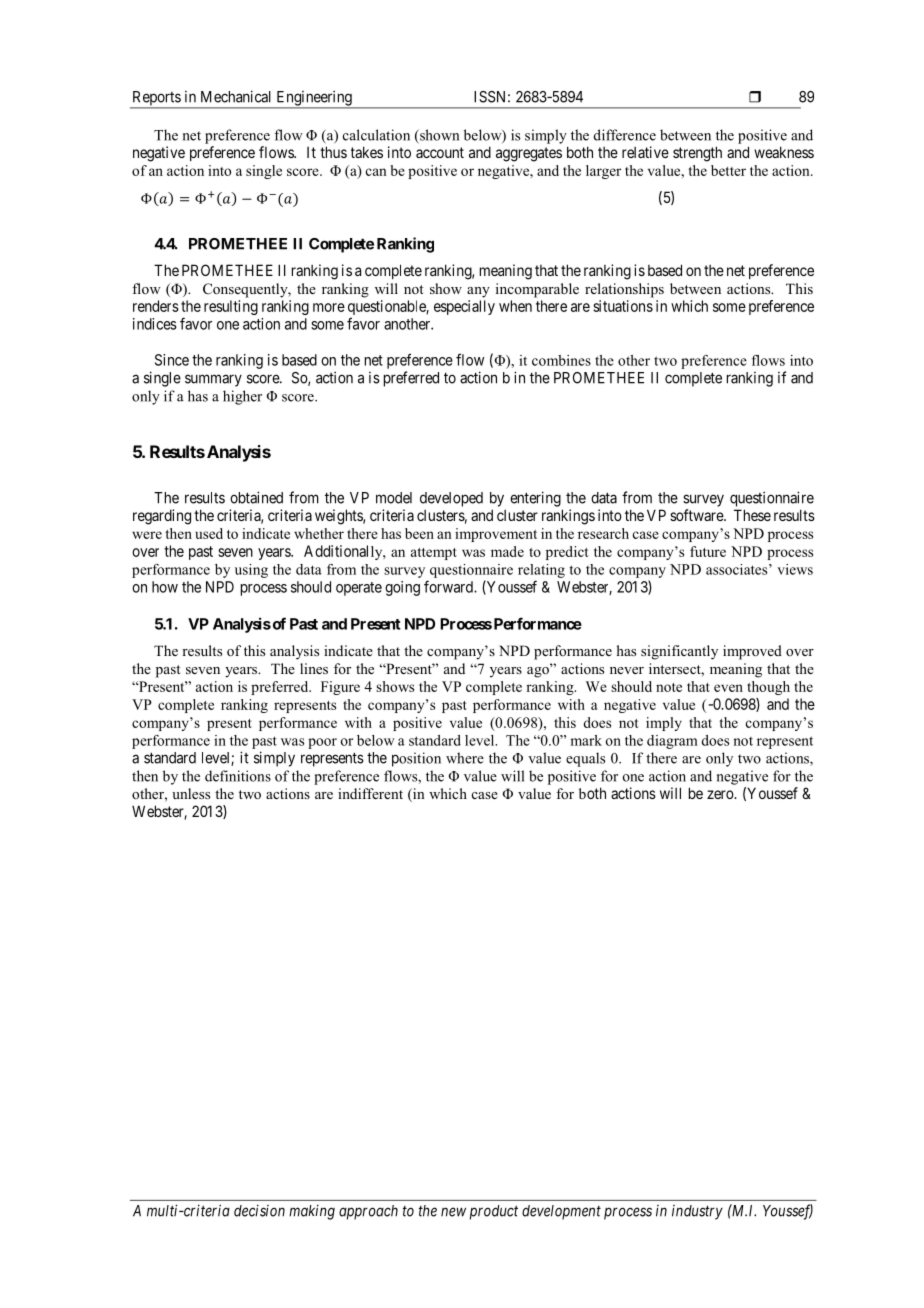  I want to click on decision, so click(259, 1210).
